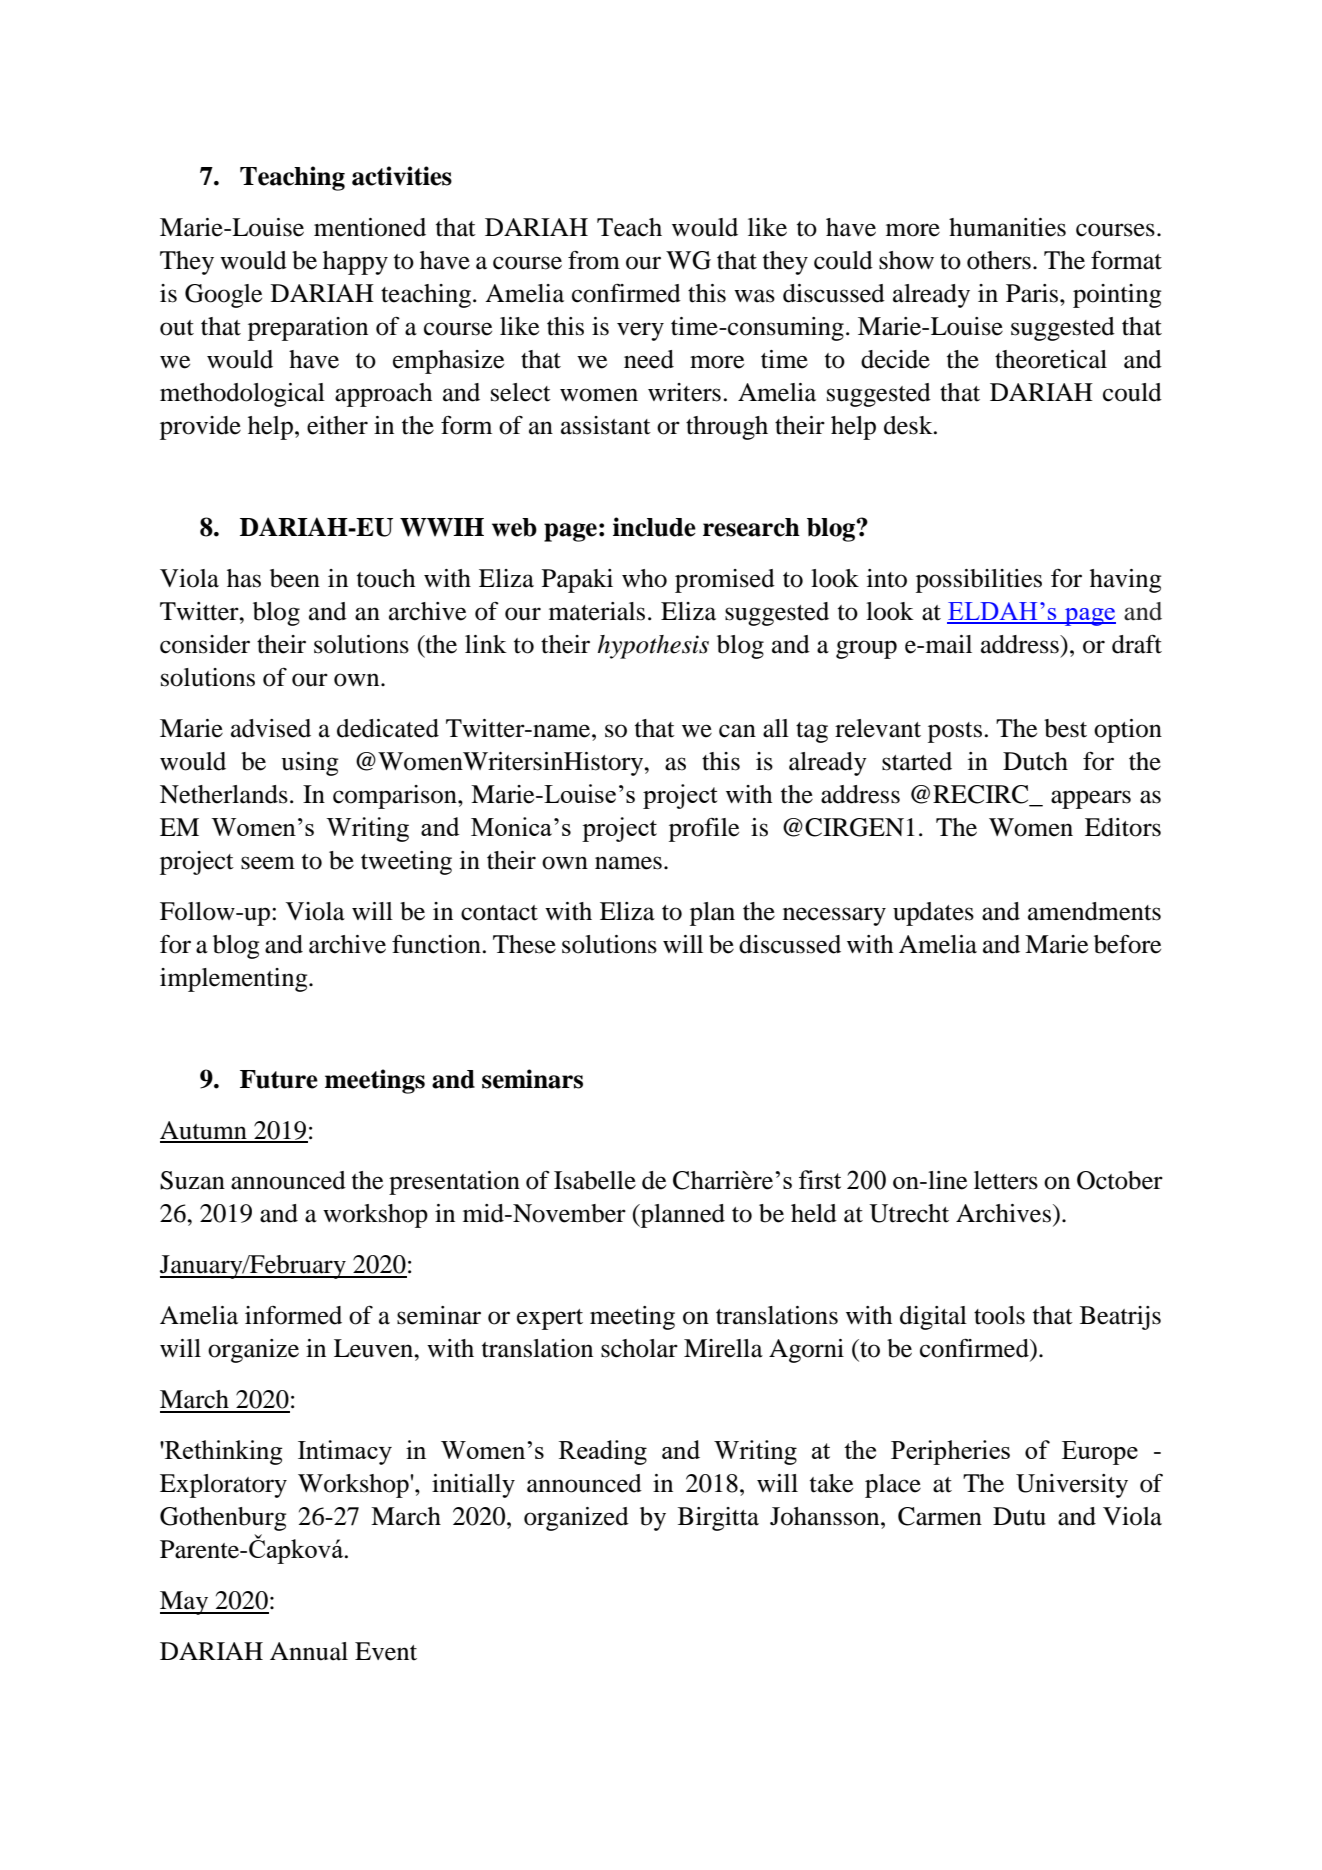 This screenshot has height=1870, width=1322. What do you see at coordinates (1007, 227) in the screenshot?
I see `humanities` at bounding box center [1007, 227].
